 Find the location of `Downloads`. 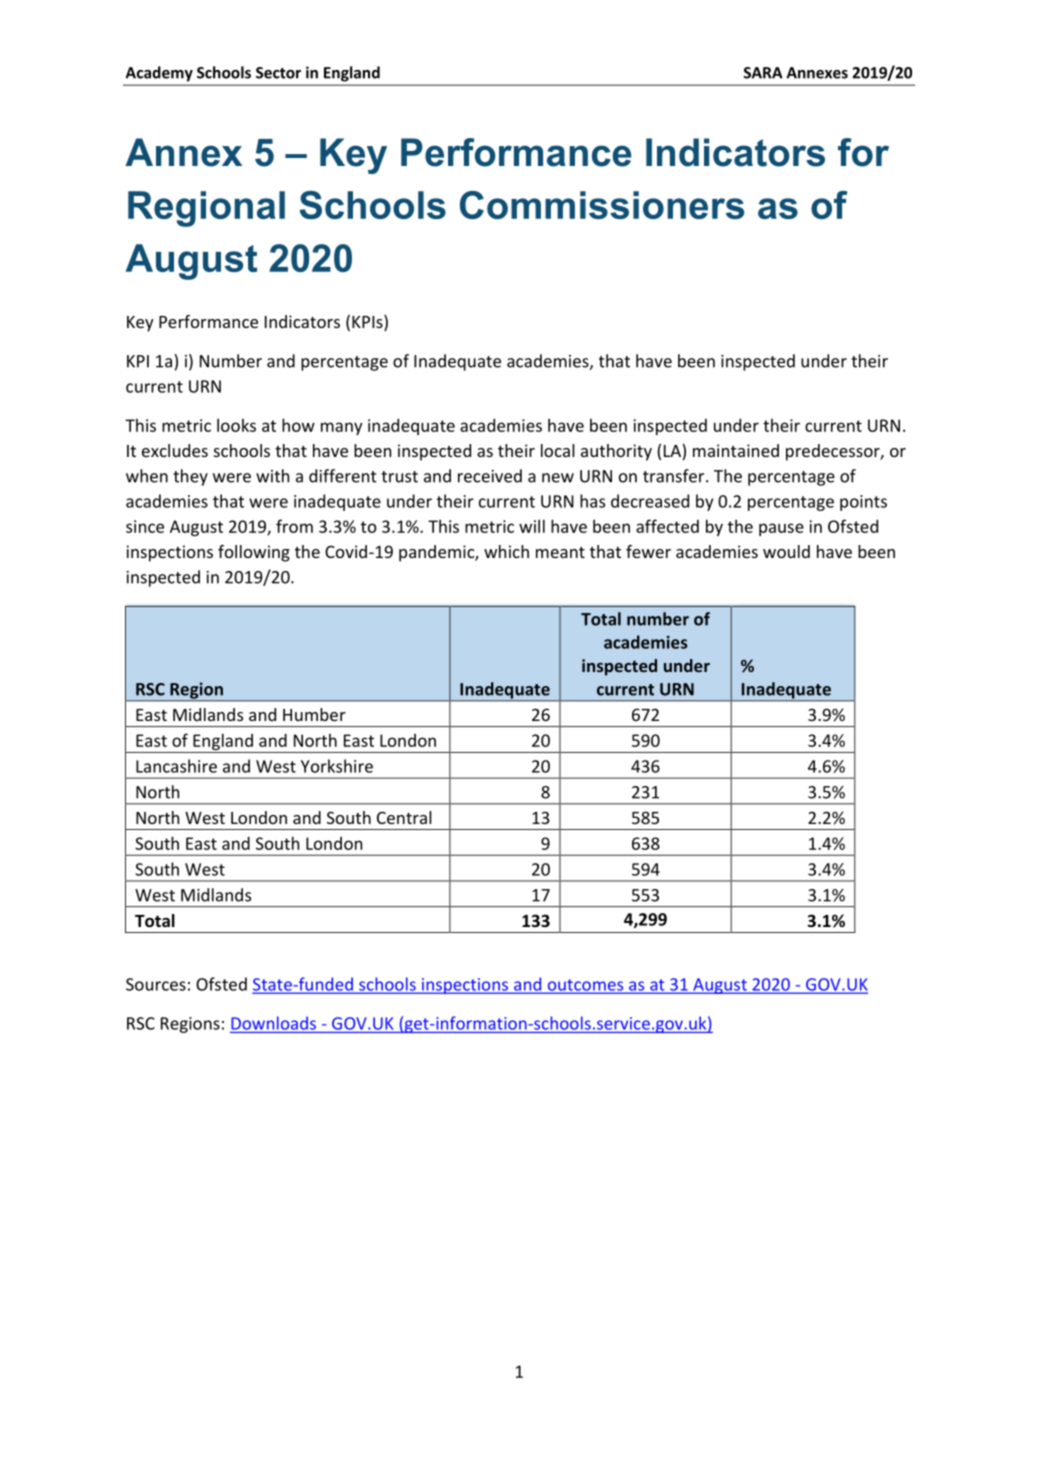

Downloads is located at coordinates (273, 1023).
